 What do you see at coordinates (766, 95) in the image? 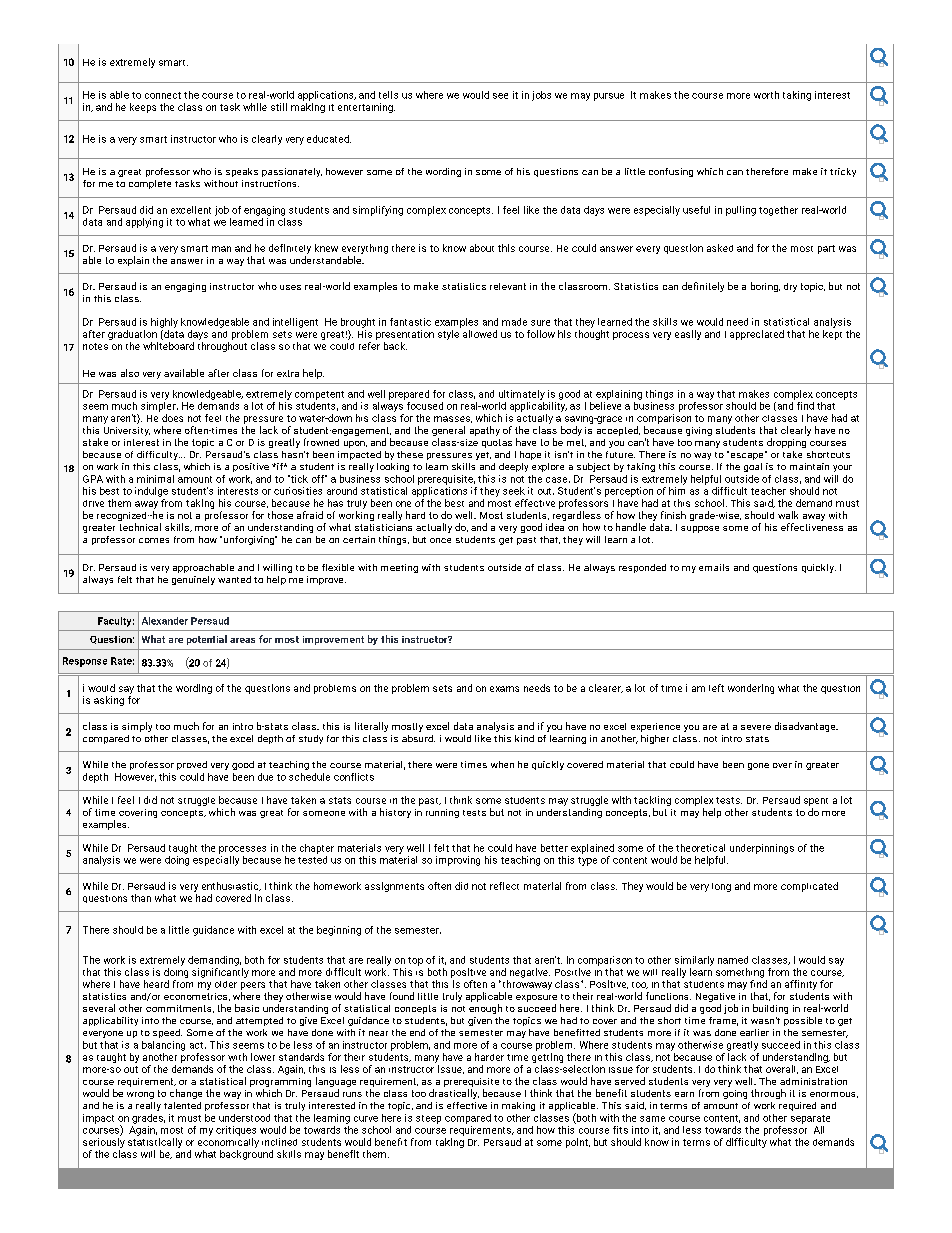
I see `worth` at bounding box center [766, 95].
